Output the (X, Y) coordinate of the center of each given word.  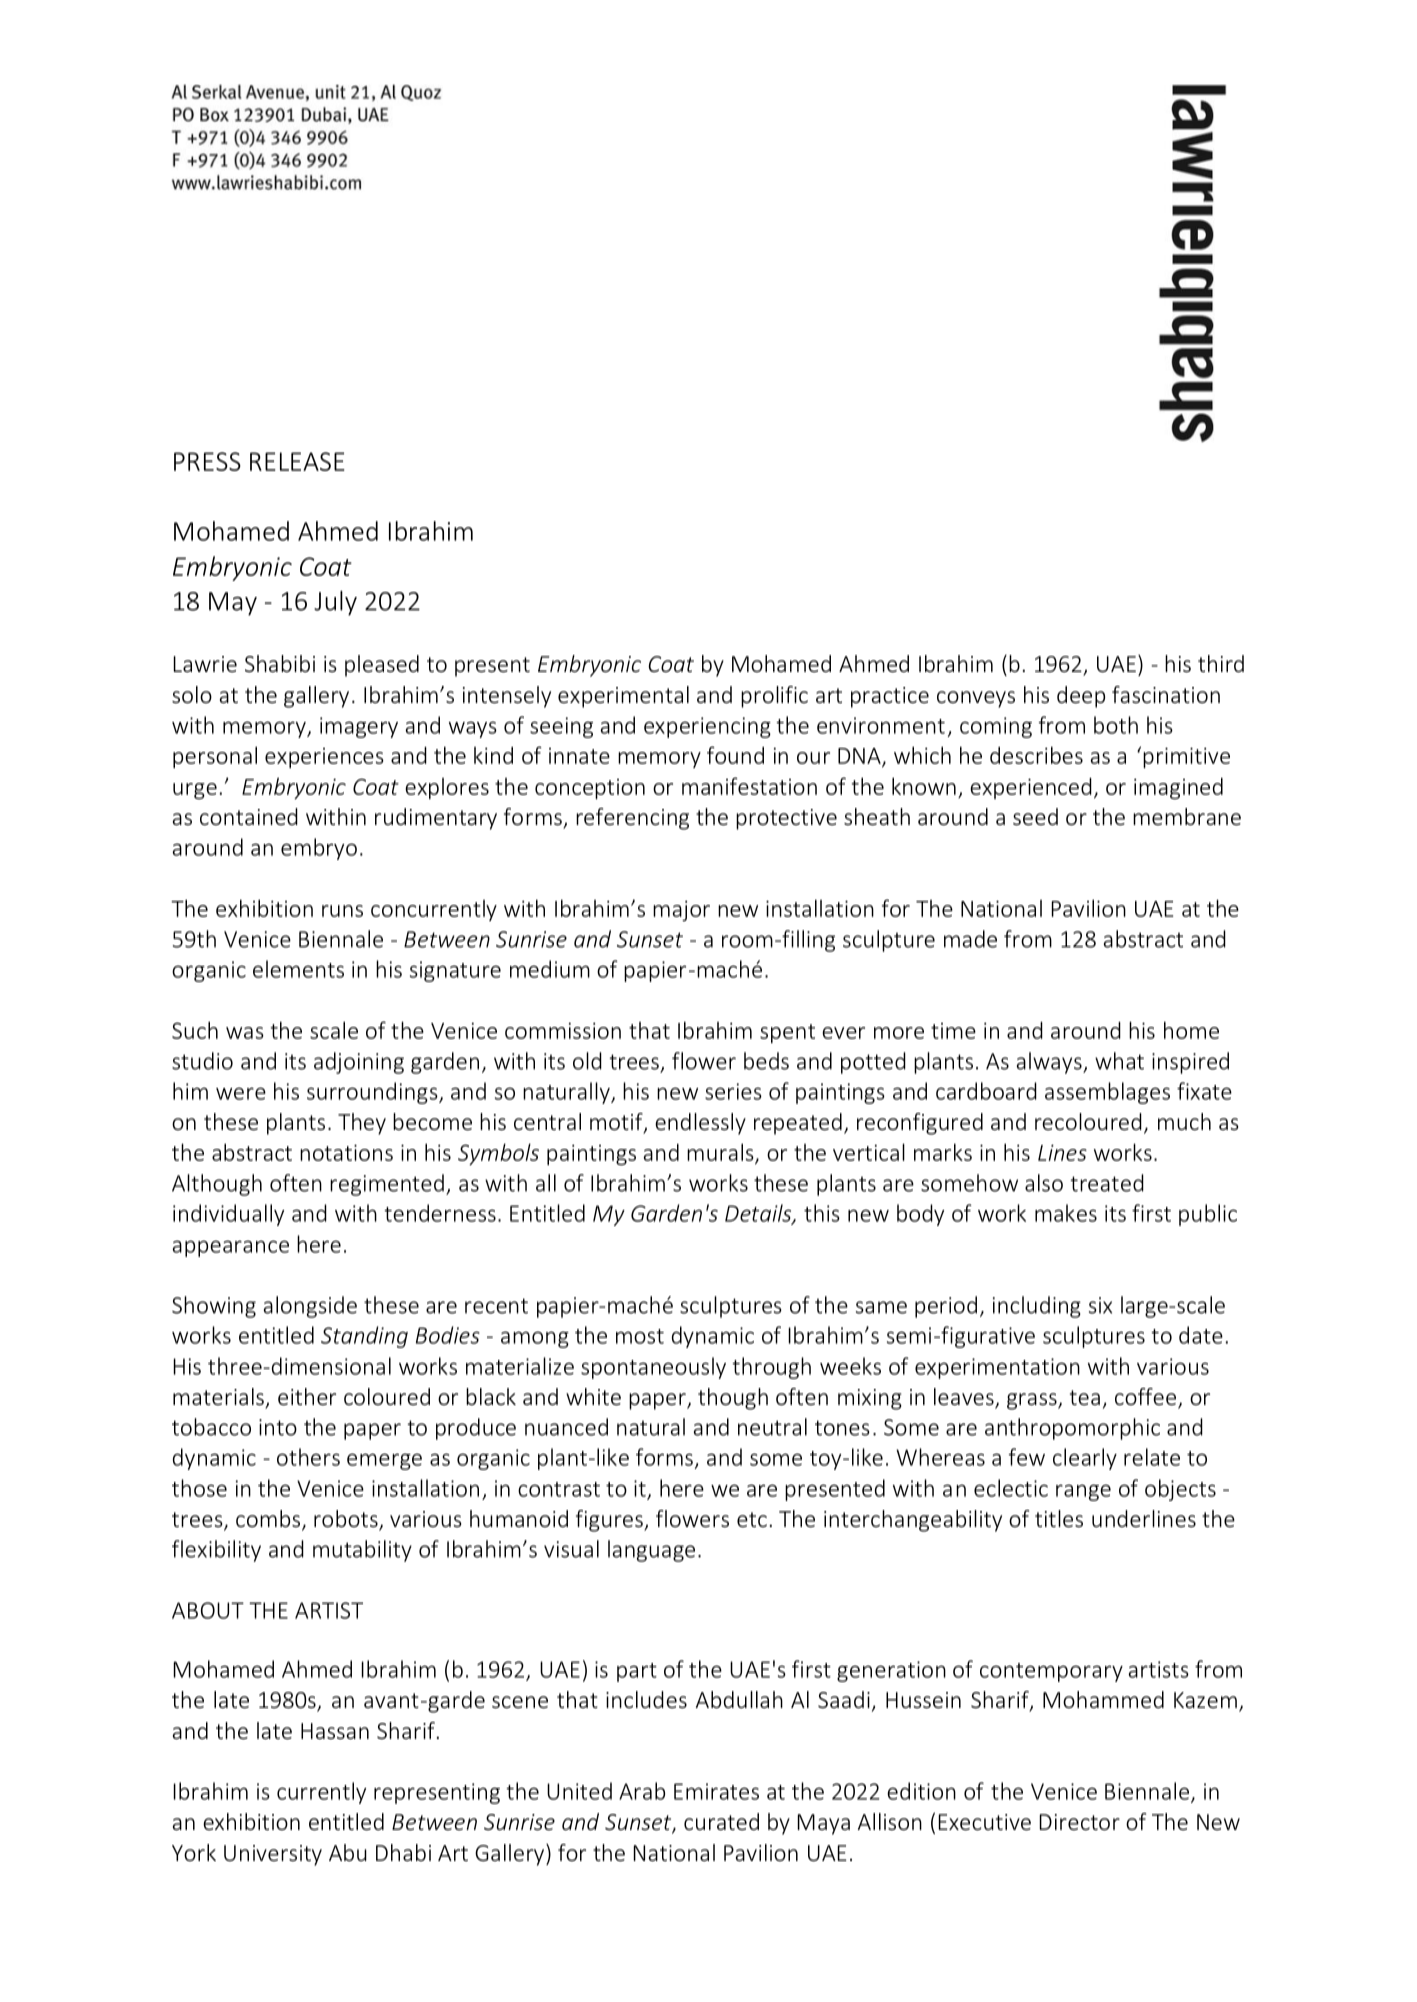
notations (346, 1152)
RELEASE (297, 461)
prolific (774, 697)
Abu (348, 1852)
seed (1035, 816)
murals (721, 1153)
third (1221, 663)
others (308, 1457)
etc (752, 1519)
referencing (632, 819)
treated (1107, 1183)
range (1083, 1492)
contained (249, 816)
